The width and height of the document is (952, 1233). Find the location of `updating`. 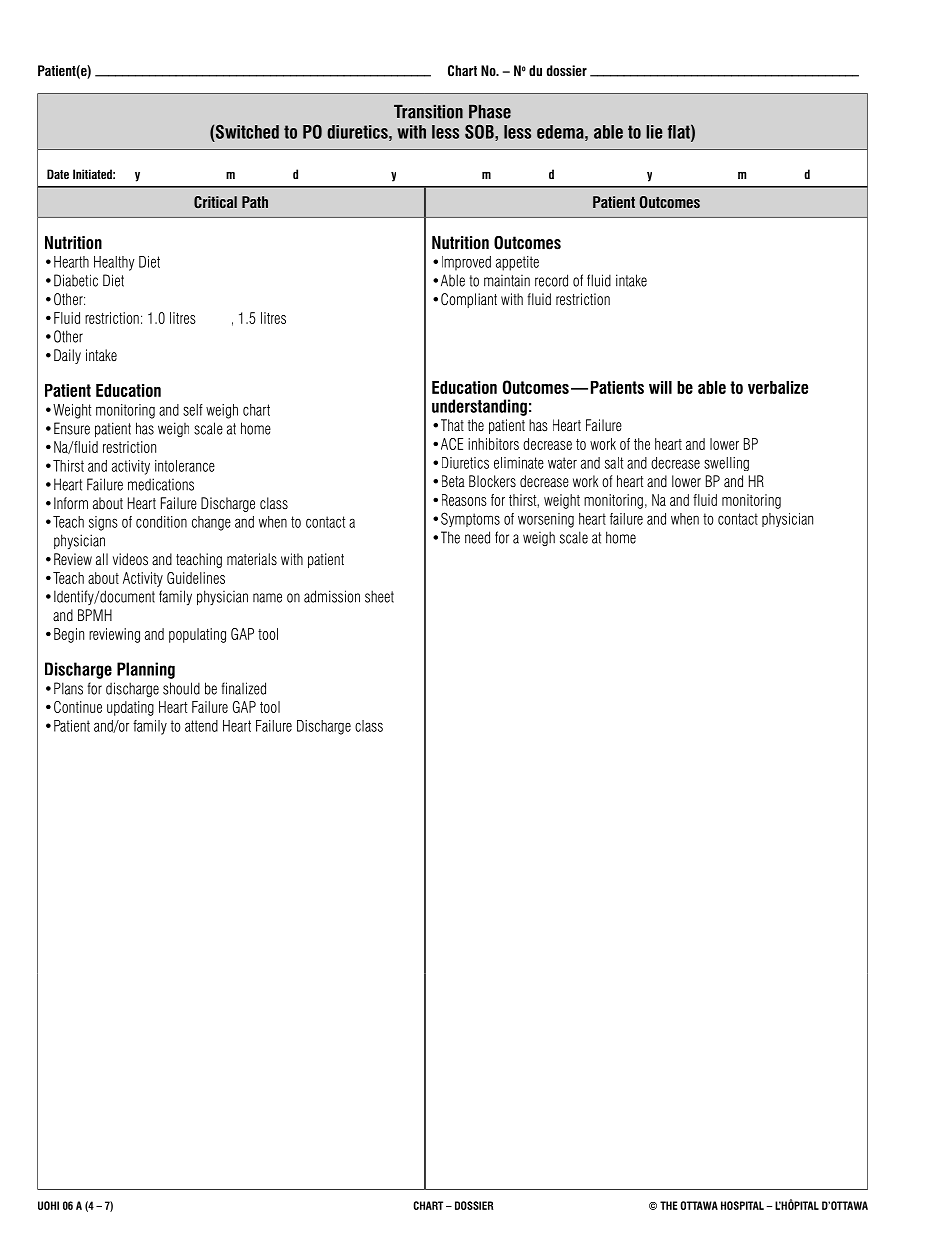

updating is located at coordinates (130, 708).
